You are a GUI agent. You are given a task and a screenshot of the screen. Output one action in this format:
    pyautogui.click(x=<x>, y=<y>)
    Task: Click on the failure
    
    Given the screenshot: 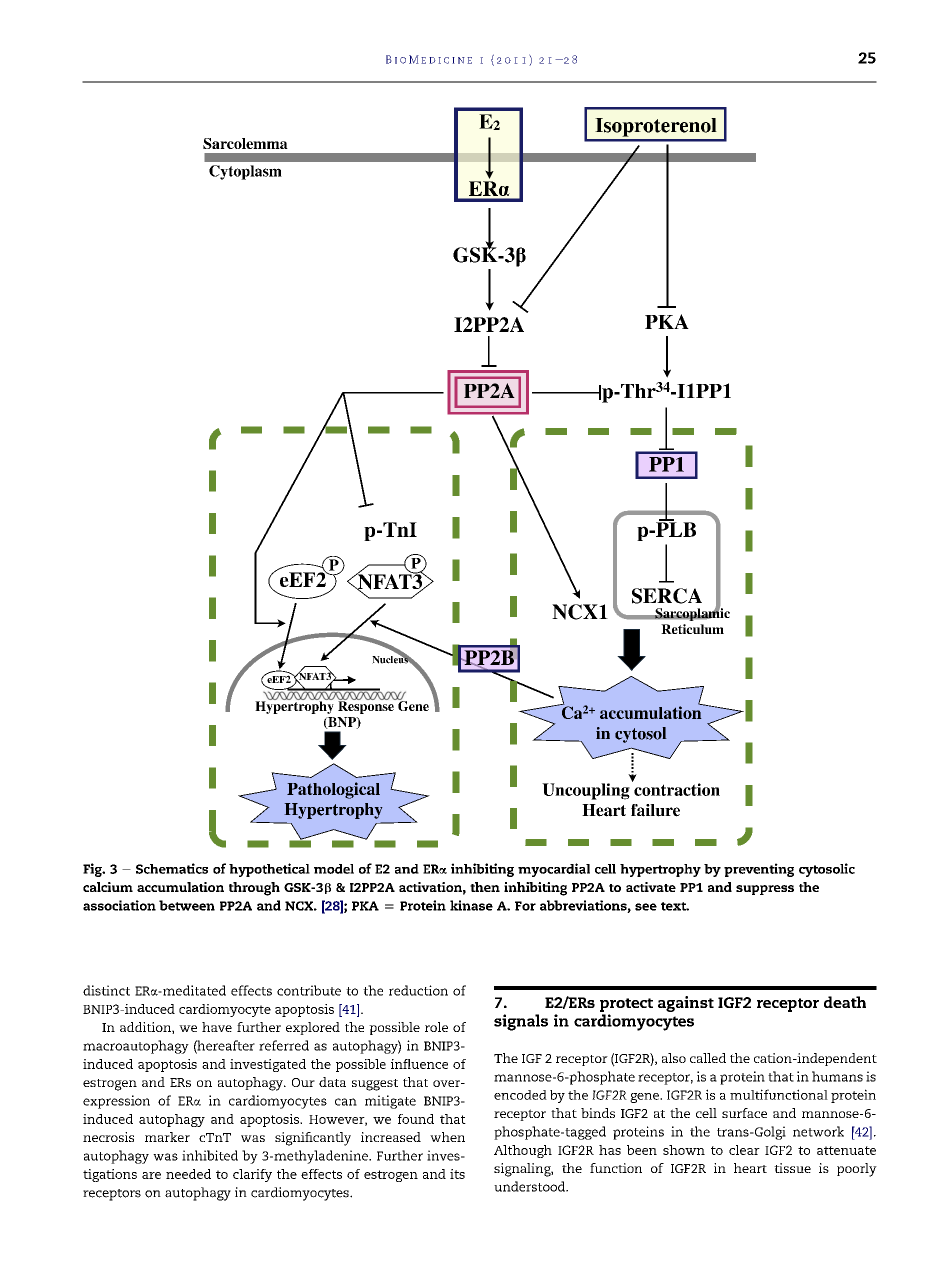 What is the action you would take?
    pyautogui.click(x=655, y=810)
